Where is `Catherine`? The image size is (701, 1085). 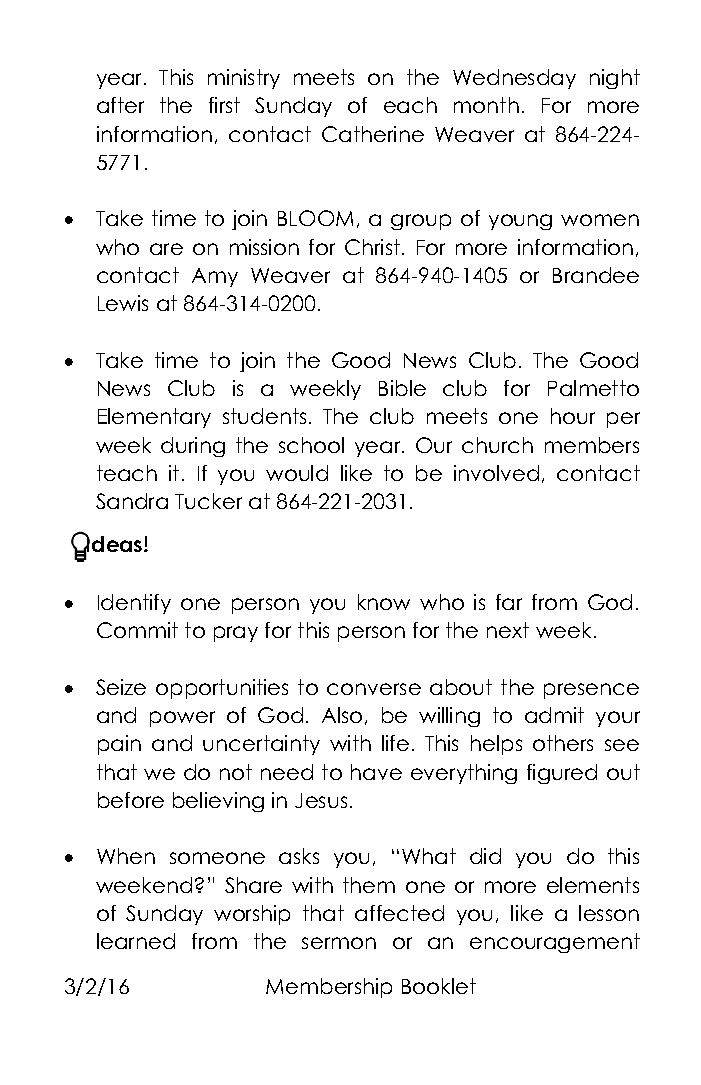 Catherine is located at coordinates (373, 134).
